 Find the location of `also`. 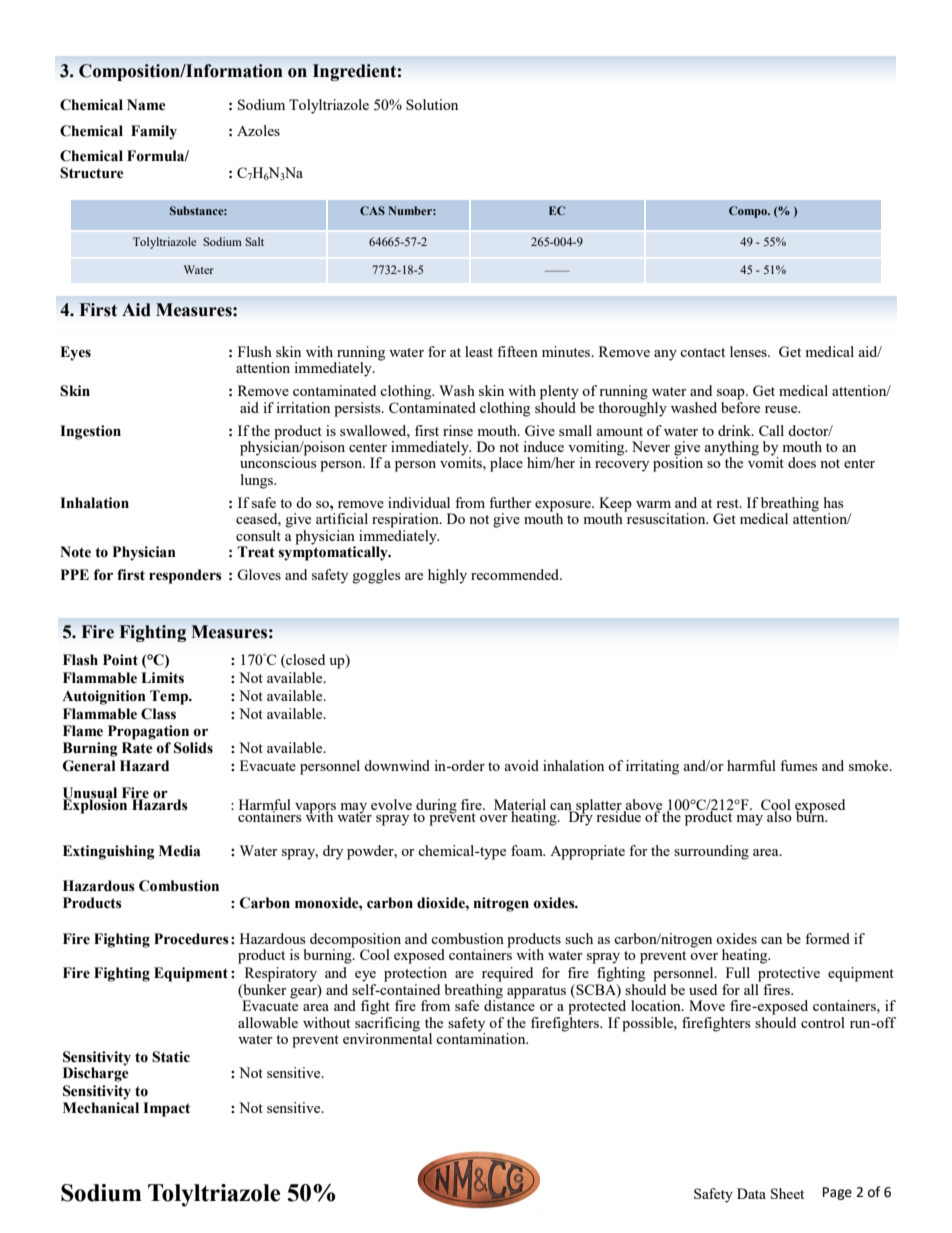

also is located at coordinates (778, 815).
